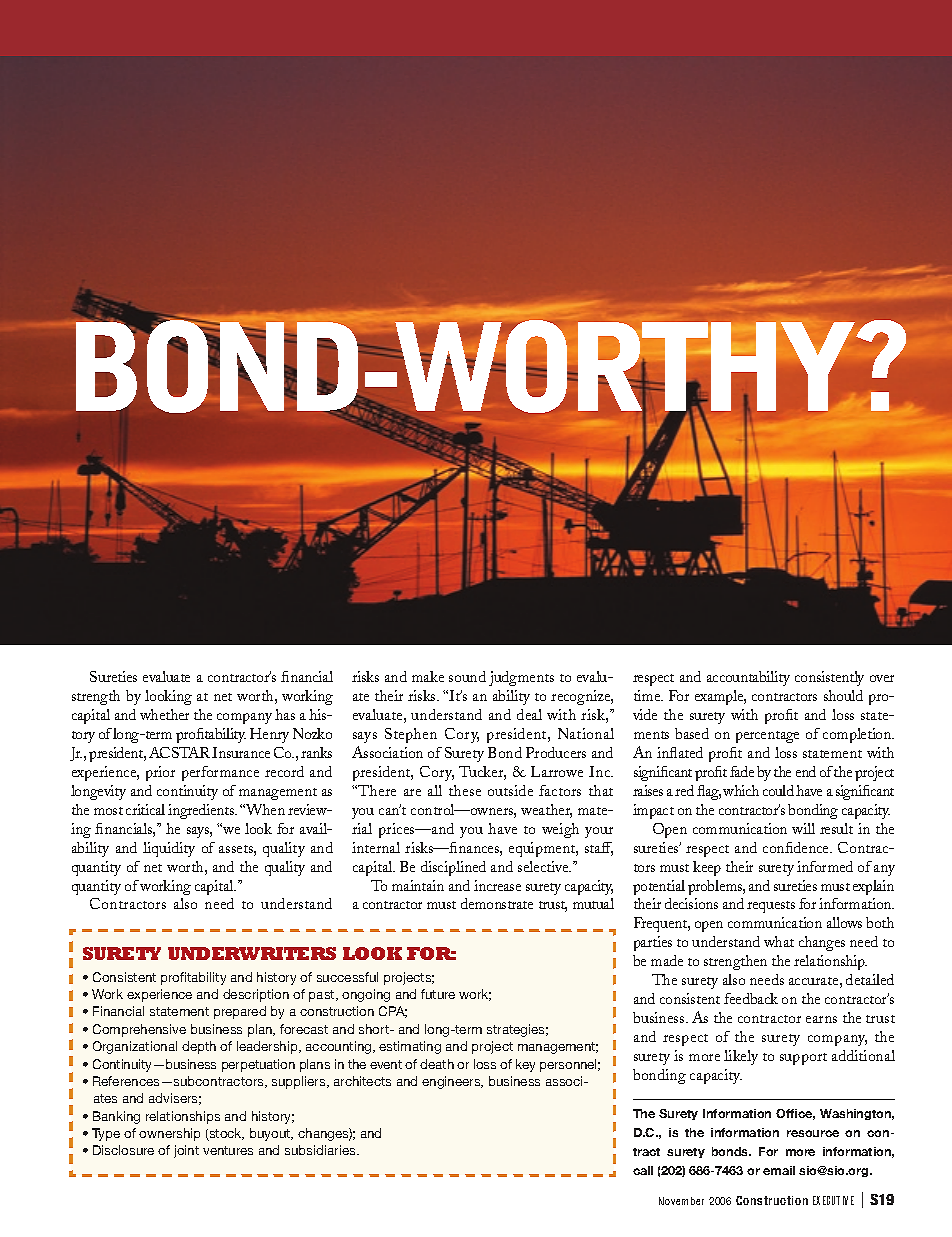  What do you see at coordinates (467, 676) in the screenshot?
I see `sound` at bounding box center [467, 676].
